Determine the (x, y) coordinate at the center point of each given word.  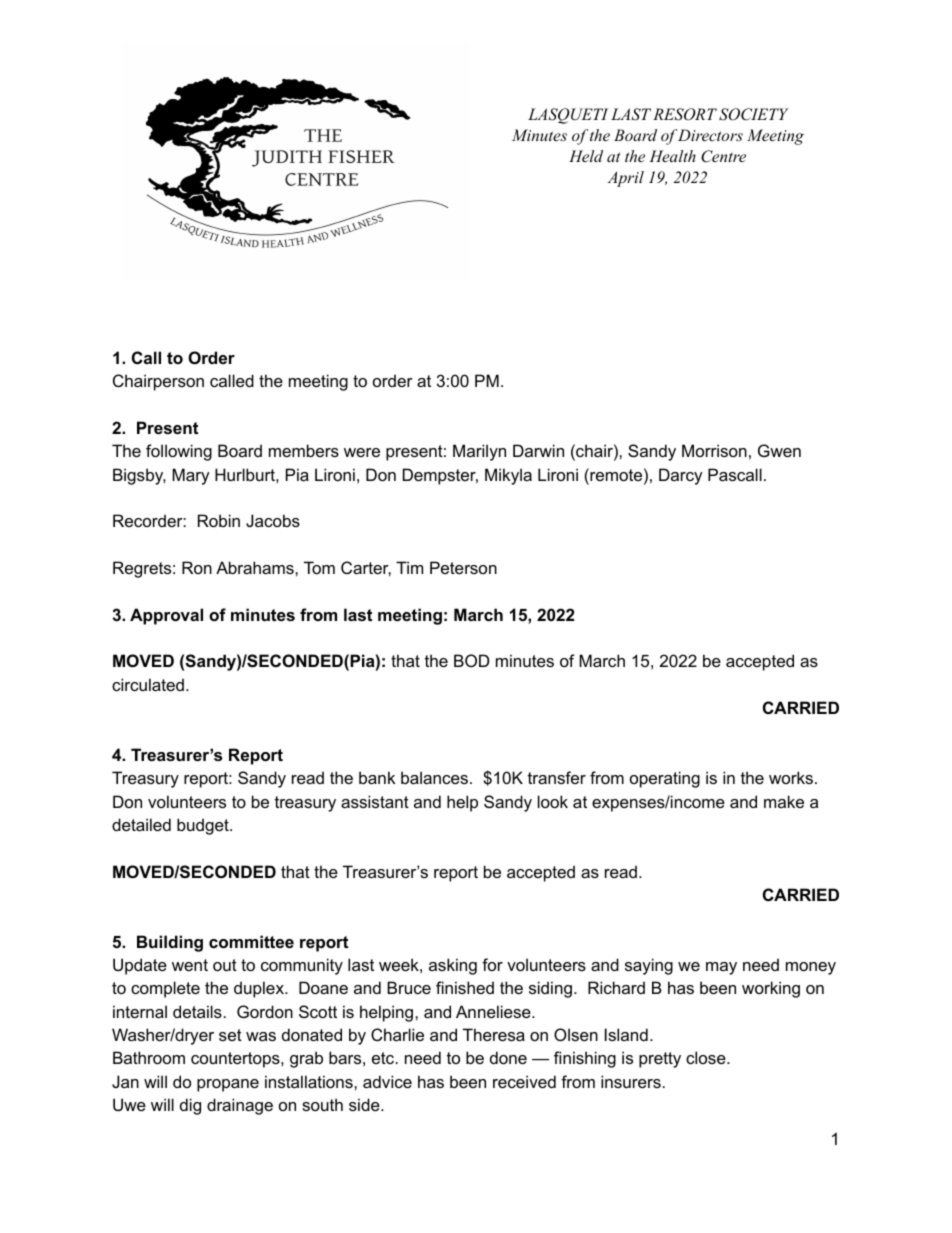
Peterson (463, 567)
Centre (723, 156)
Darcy (681, 476)
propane (228, 1085)
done (508, 1057)
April (626, 179)
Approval (166, 616)
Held (586, 156)
